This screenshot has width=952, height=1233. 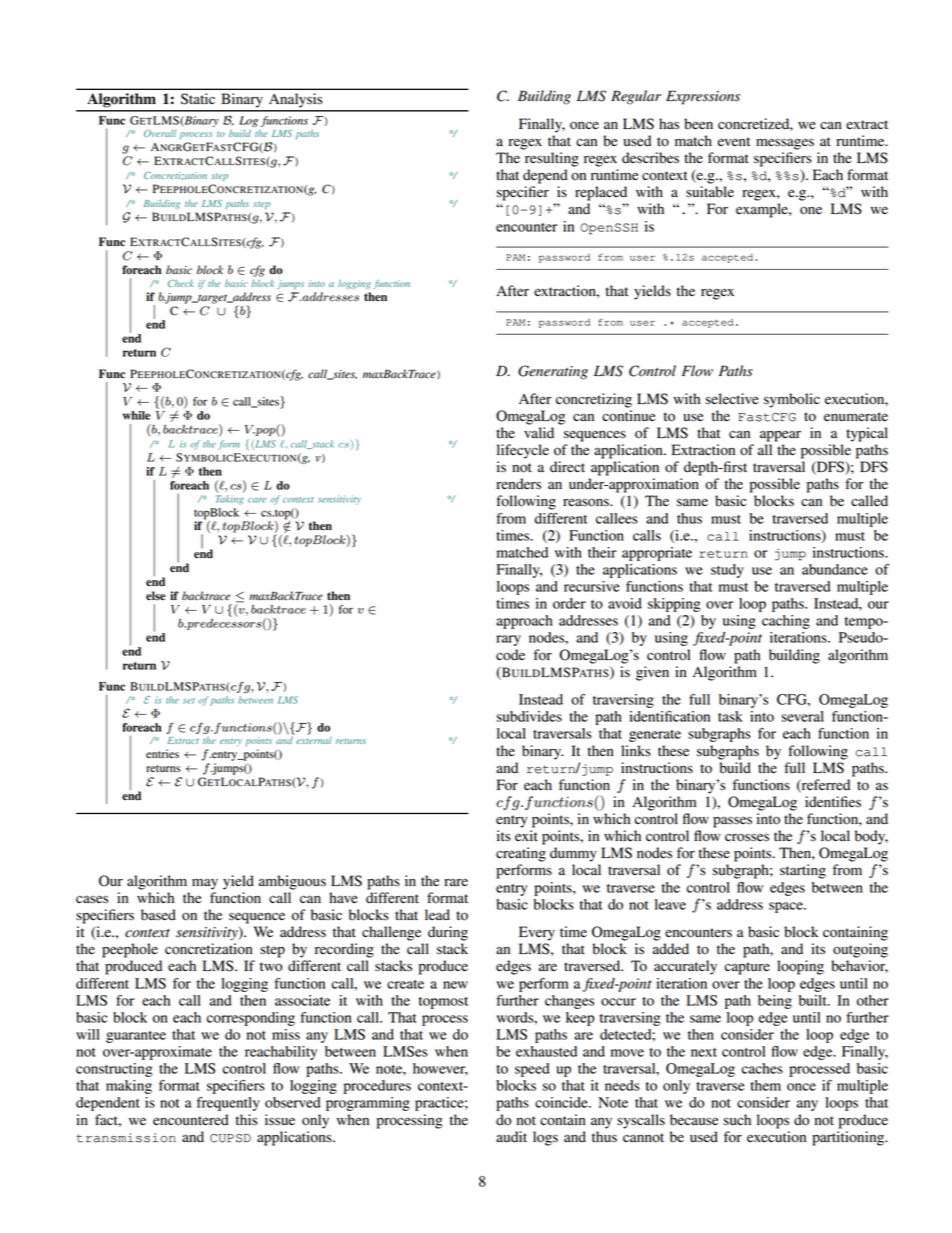 What do you see at coordinates (156, 596) in the screenshot?
I see `else` at bounding box center [156, 596].
